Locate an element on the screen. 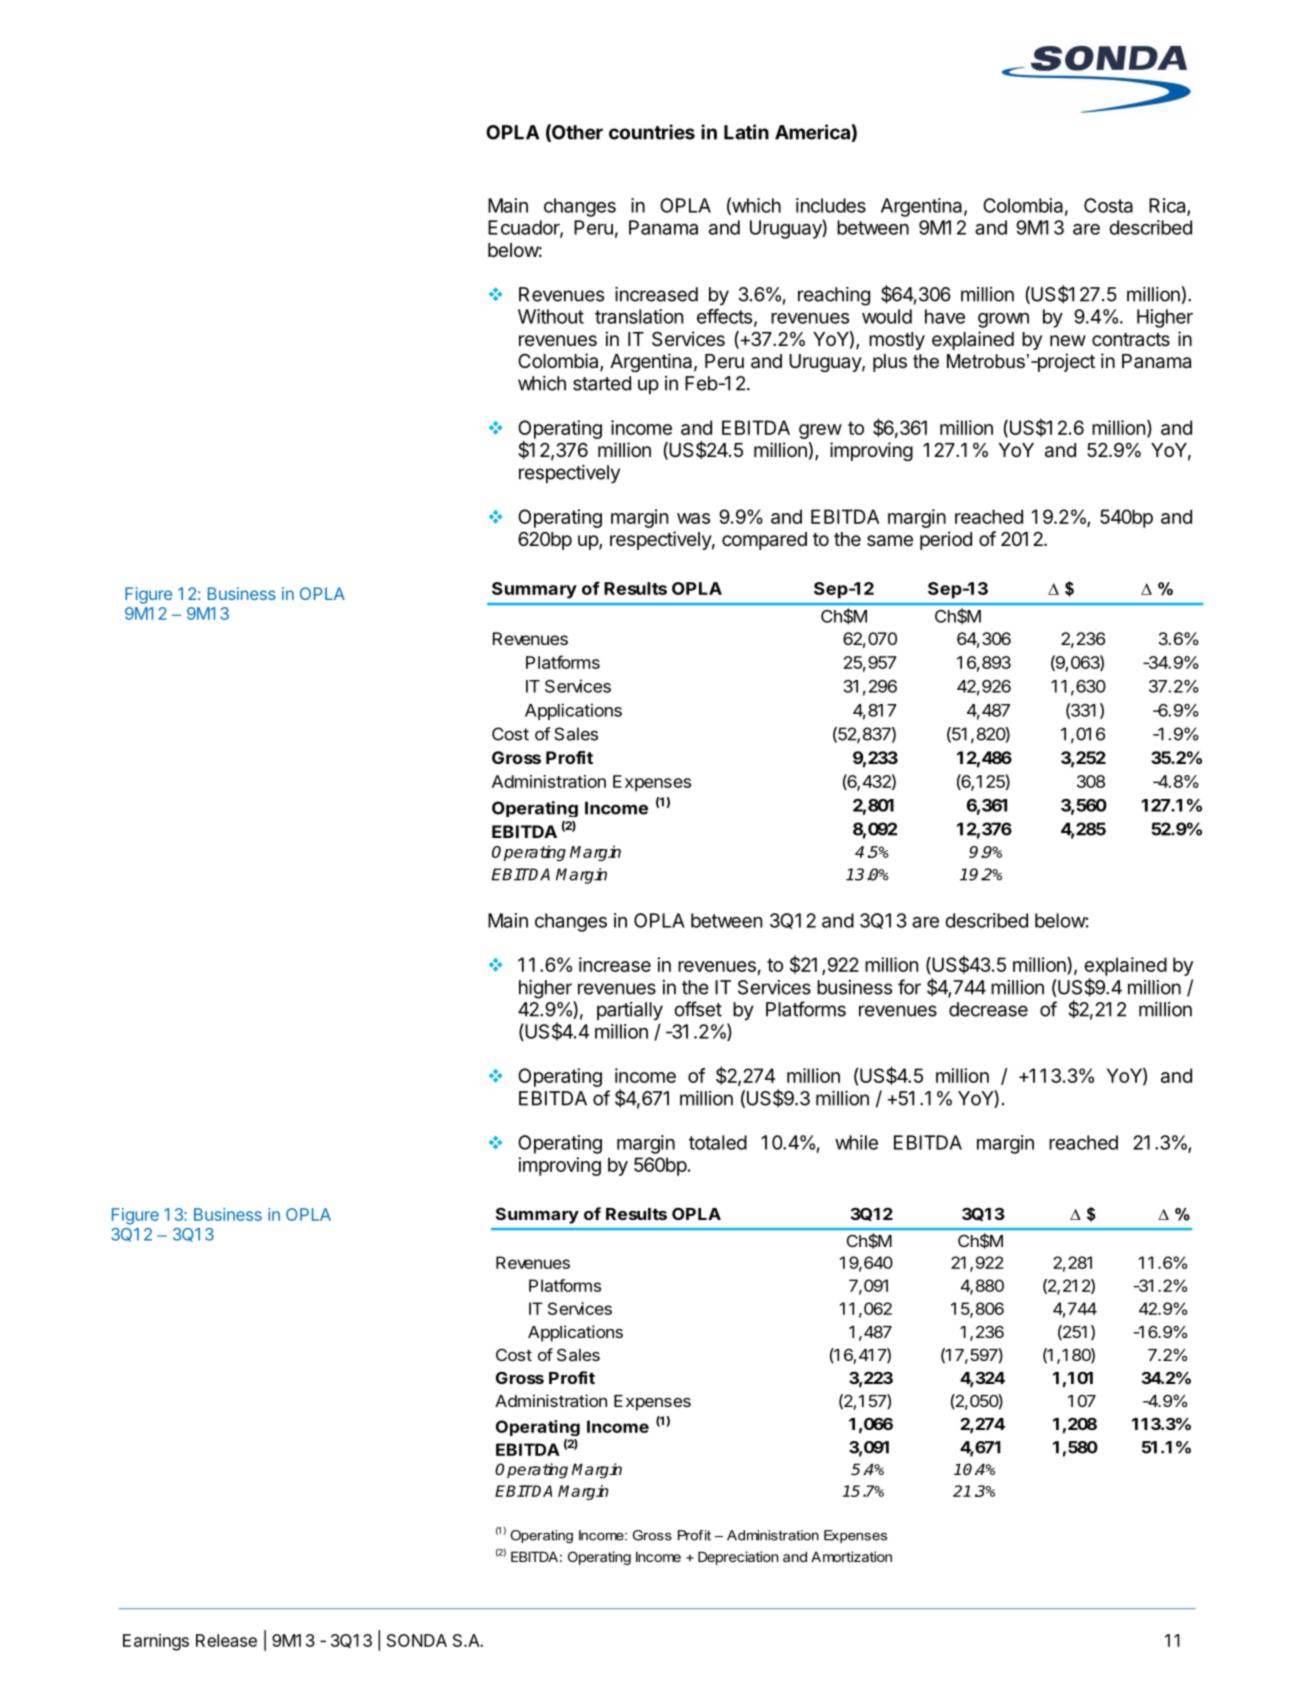 This screenshot has height=1701, width=1314. Release is located at coordinates (226, 1640).
